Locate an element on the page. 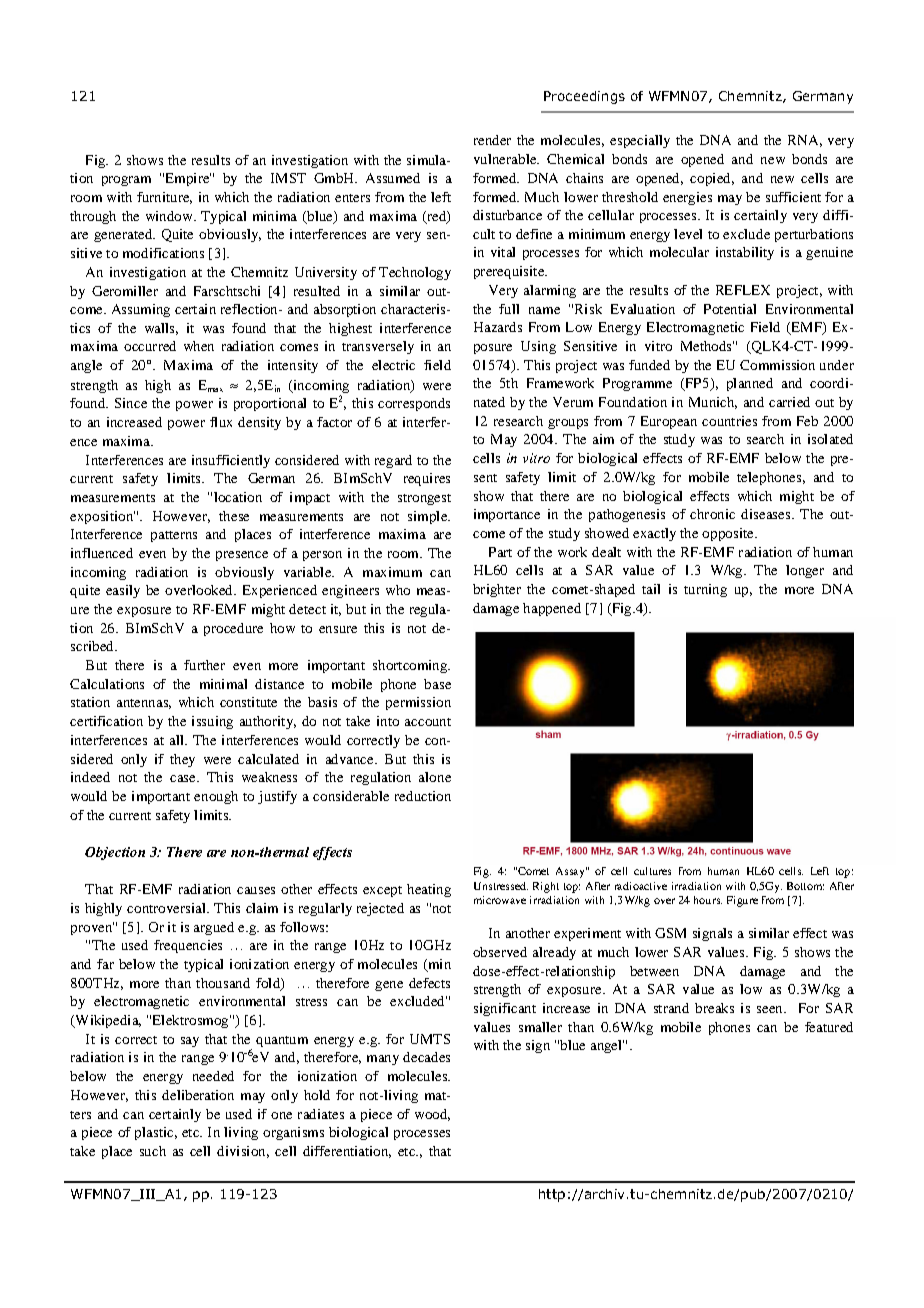 The image size is (924, 1308). requires is located at coordinates (427, 479).
